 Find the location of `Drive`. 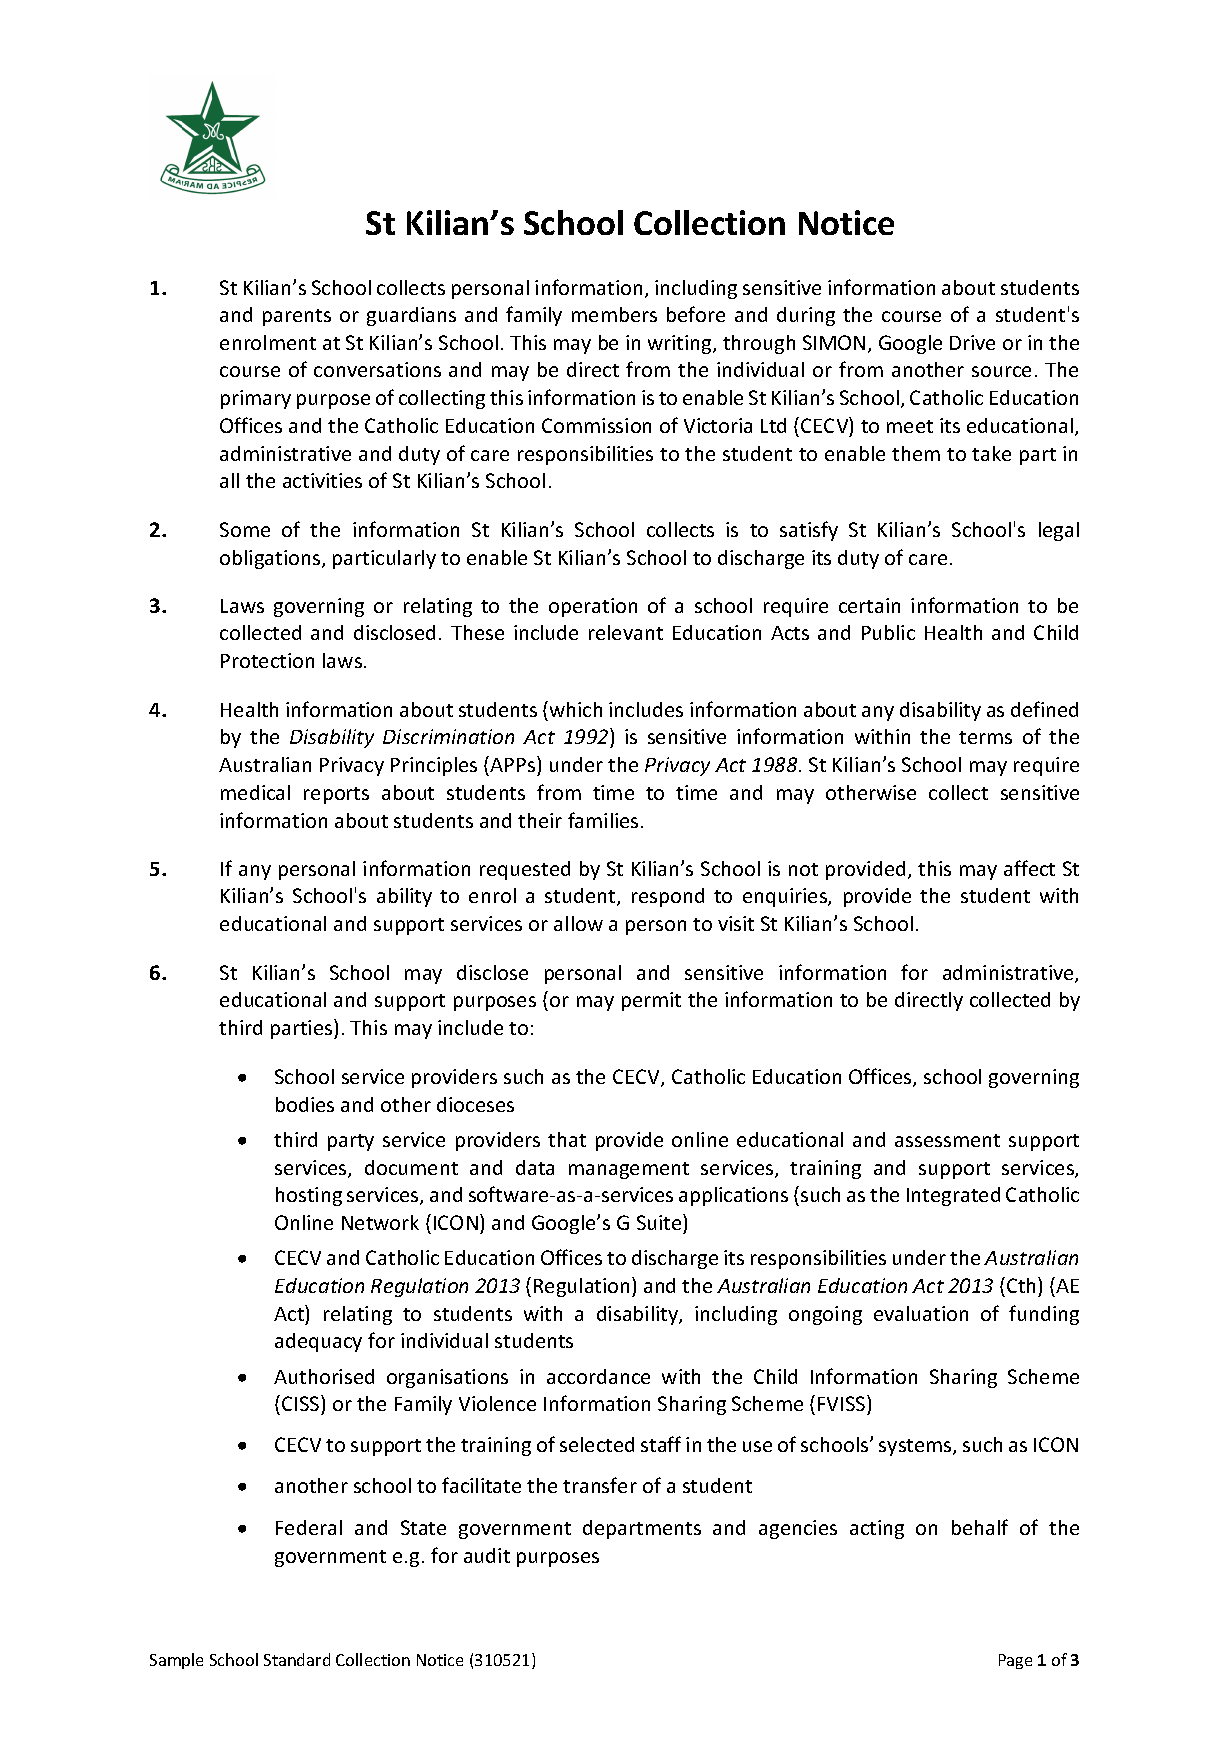

Drive is located at coordinates (972, 342).
